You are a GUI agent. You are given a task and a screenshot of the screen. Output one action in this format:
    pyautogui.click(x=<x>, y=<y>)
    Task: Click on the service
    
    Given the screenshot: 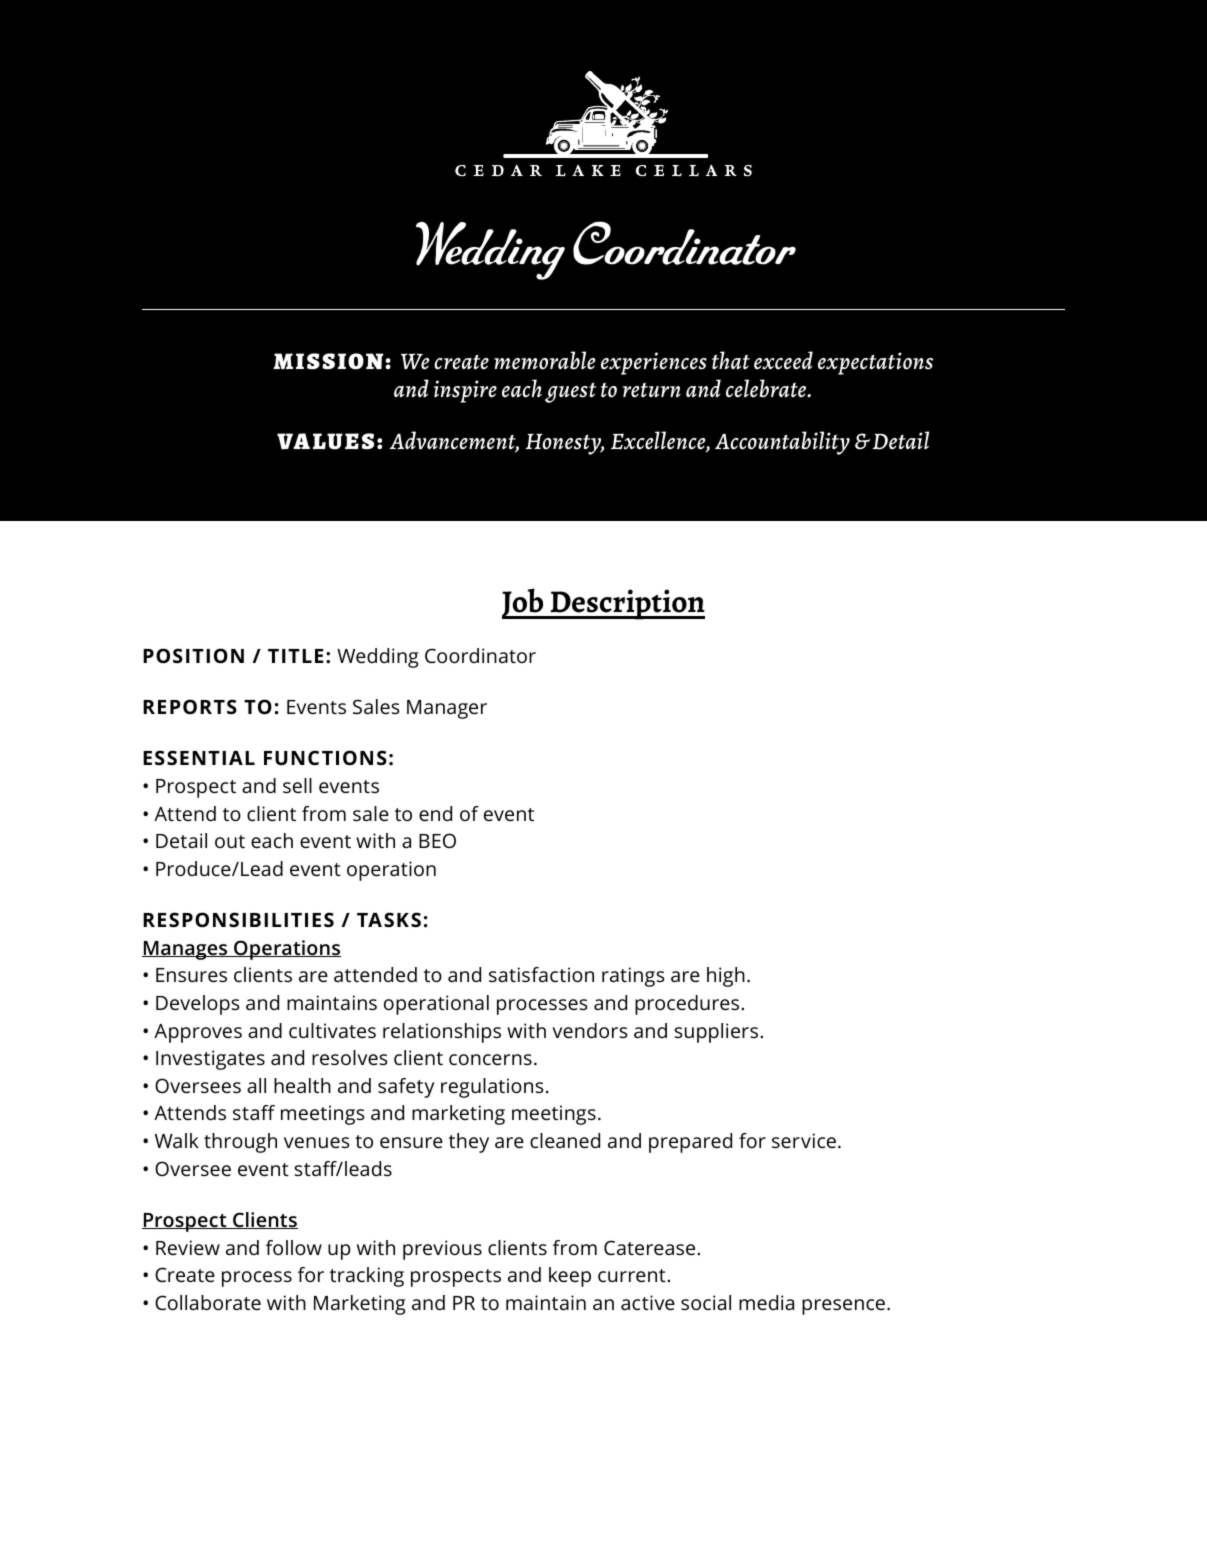 What is the action you would take?
    pyautogui.click(x=804, y=1140)
